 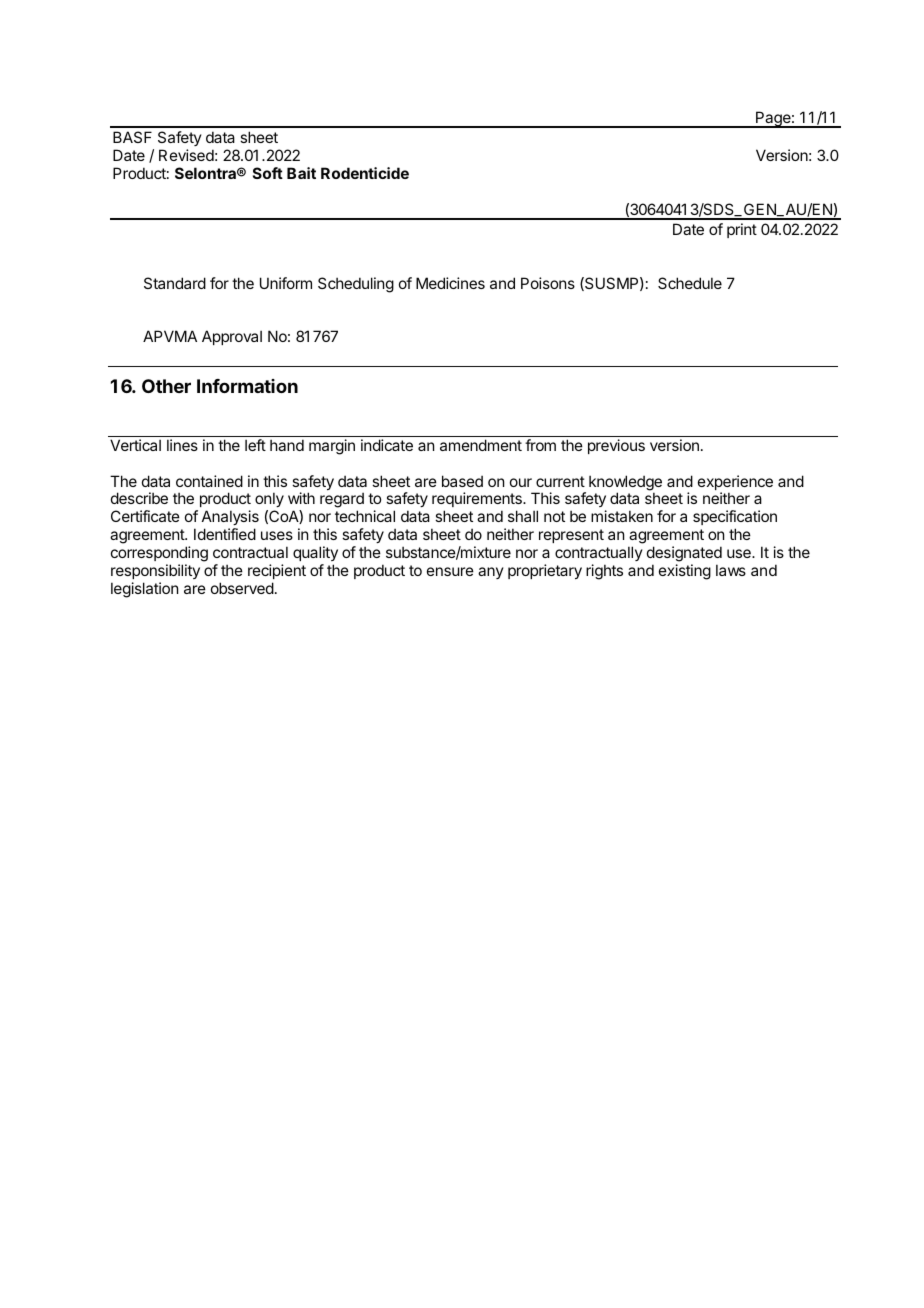 What do you see at coordinates (548, 283) in the screenshot?
I see `Poisons` at bounding box center [548, 283].
